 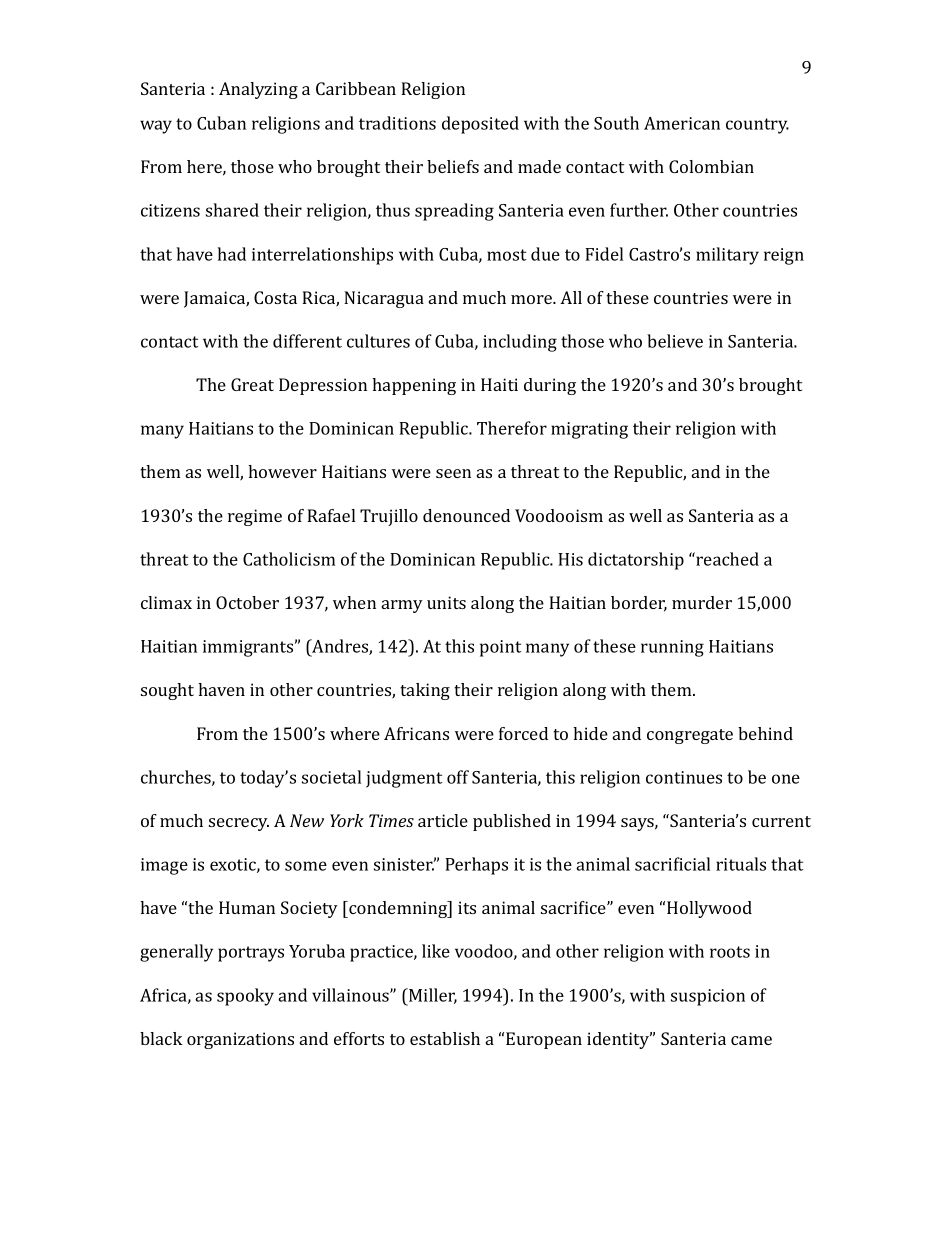 What do you see at coordinates (258, 90) in the page?
I see `Analyzing` at bounding box center [258, 90].
